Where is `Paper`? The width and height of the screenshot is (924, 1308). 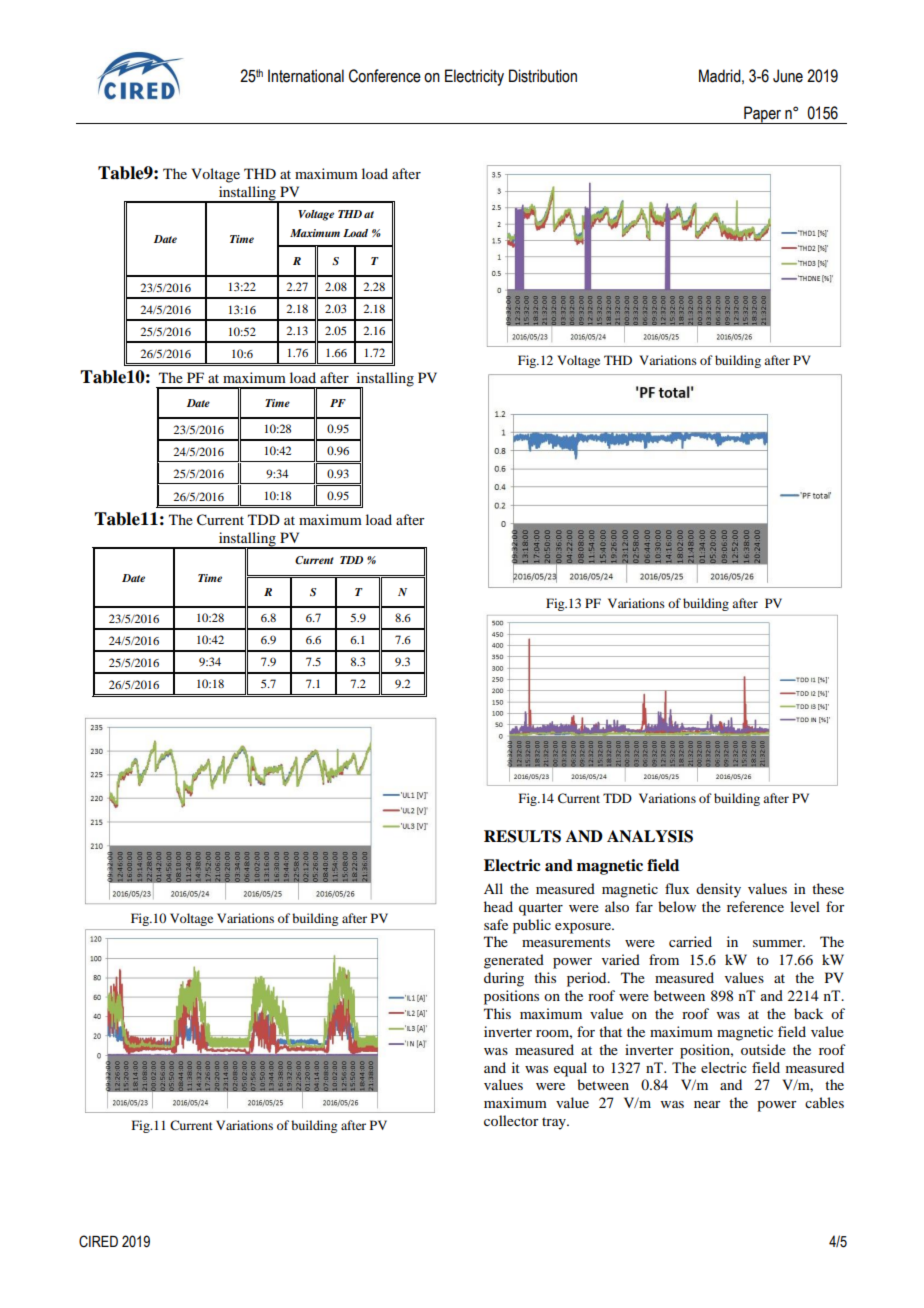
Paper is located at coordinates (763, 115).
